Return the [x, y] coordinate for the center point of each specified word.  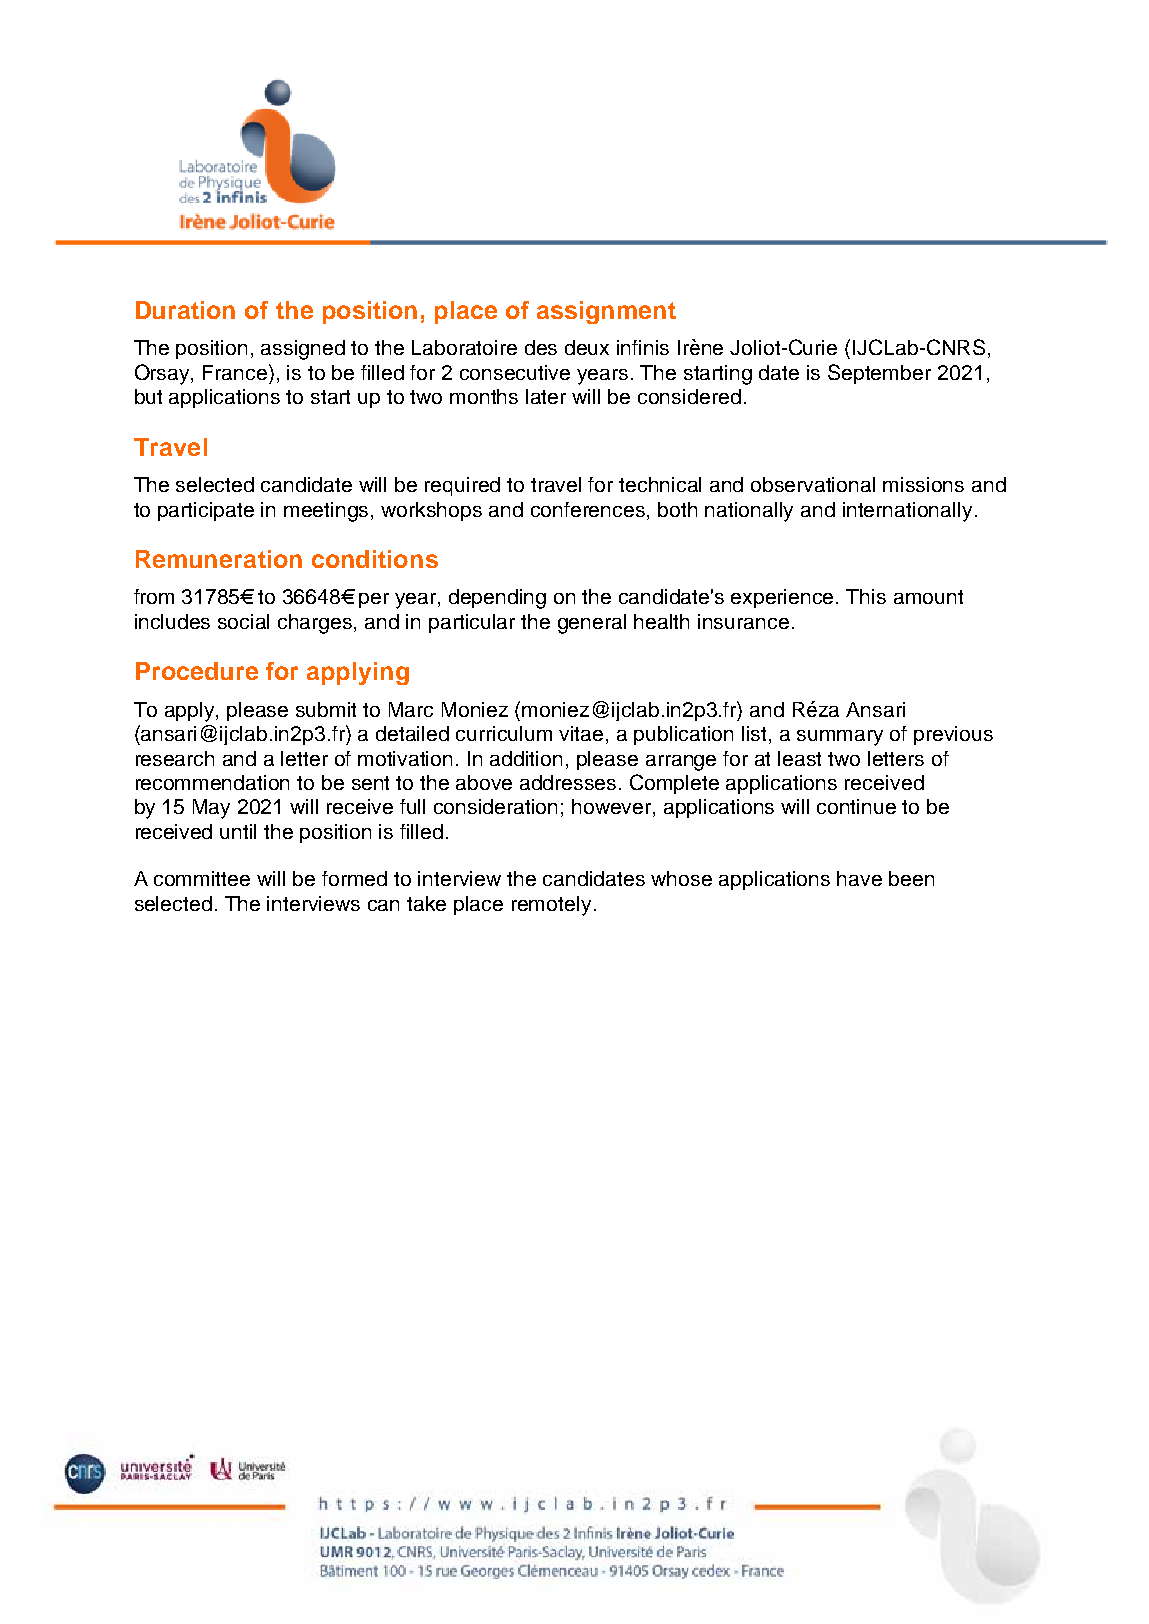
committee [202, 878]
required [462, 486]
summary [840, 738]
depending [497, 599]
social [243, 621]
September [879, 374]
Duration [185, 310]
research [175, 758]
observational [813, 484]
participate [206, 511]
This [866, 596]
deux [587, 347]
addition [526, 758]
